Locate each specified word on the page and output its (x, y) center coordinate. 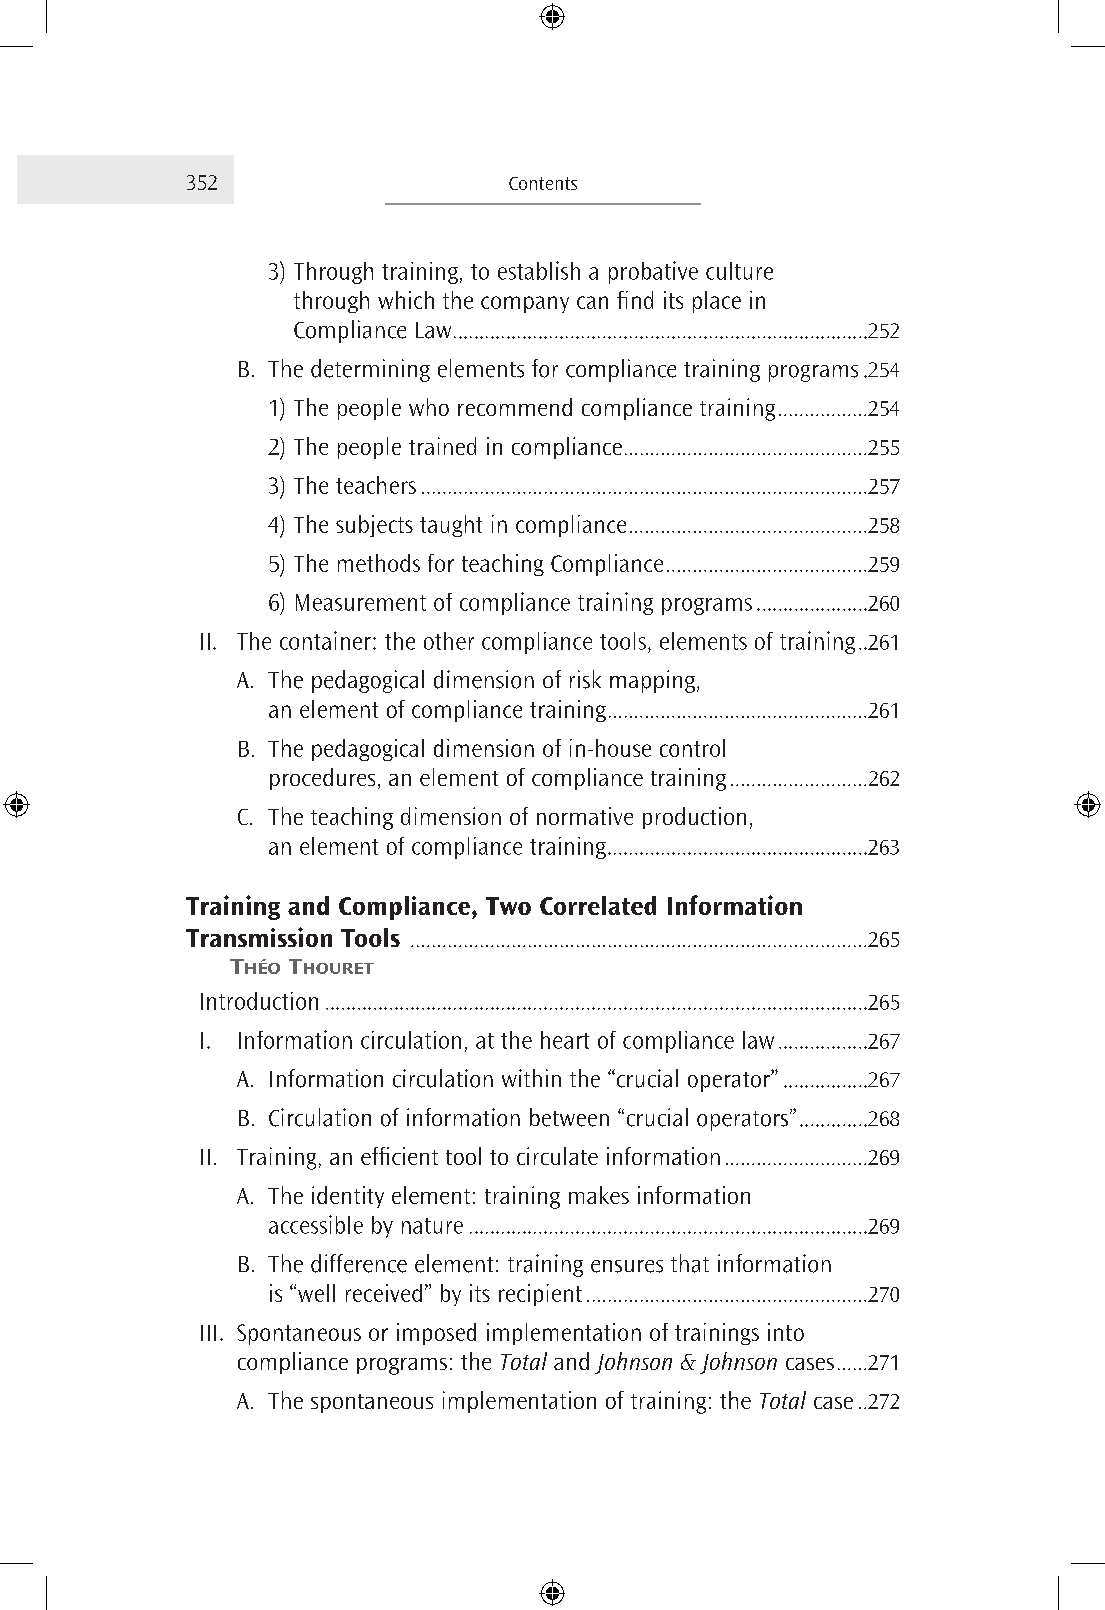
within (531, 1078)
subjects (374, 526)
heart (565, 1040)
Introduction (259, 1001)
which (406, 300)
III (208, 1333)
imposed (436, 1334)
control (692, 748)
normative (585, 816)
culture (739, 271)
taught (451, 526)
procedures (322, 779)
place (717, 302)
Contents (543, 183)
